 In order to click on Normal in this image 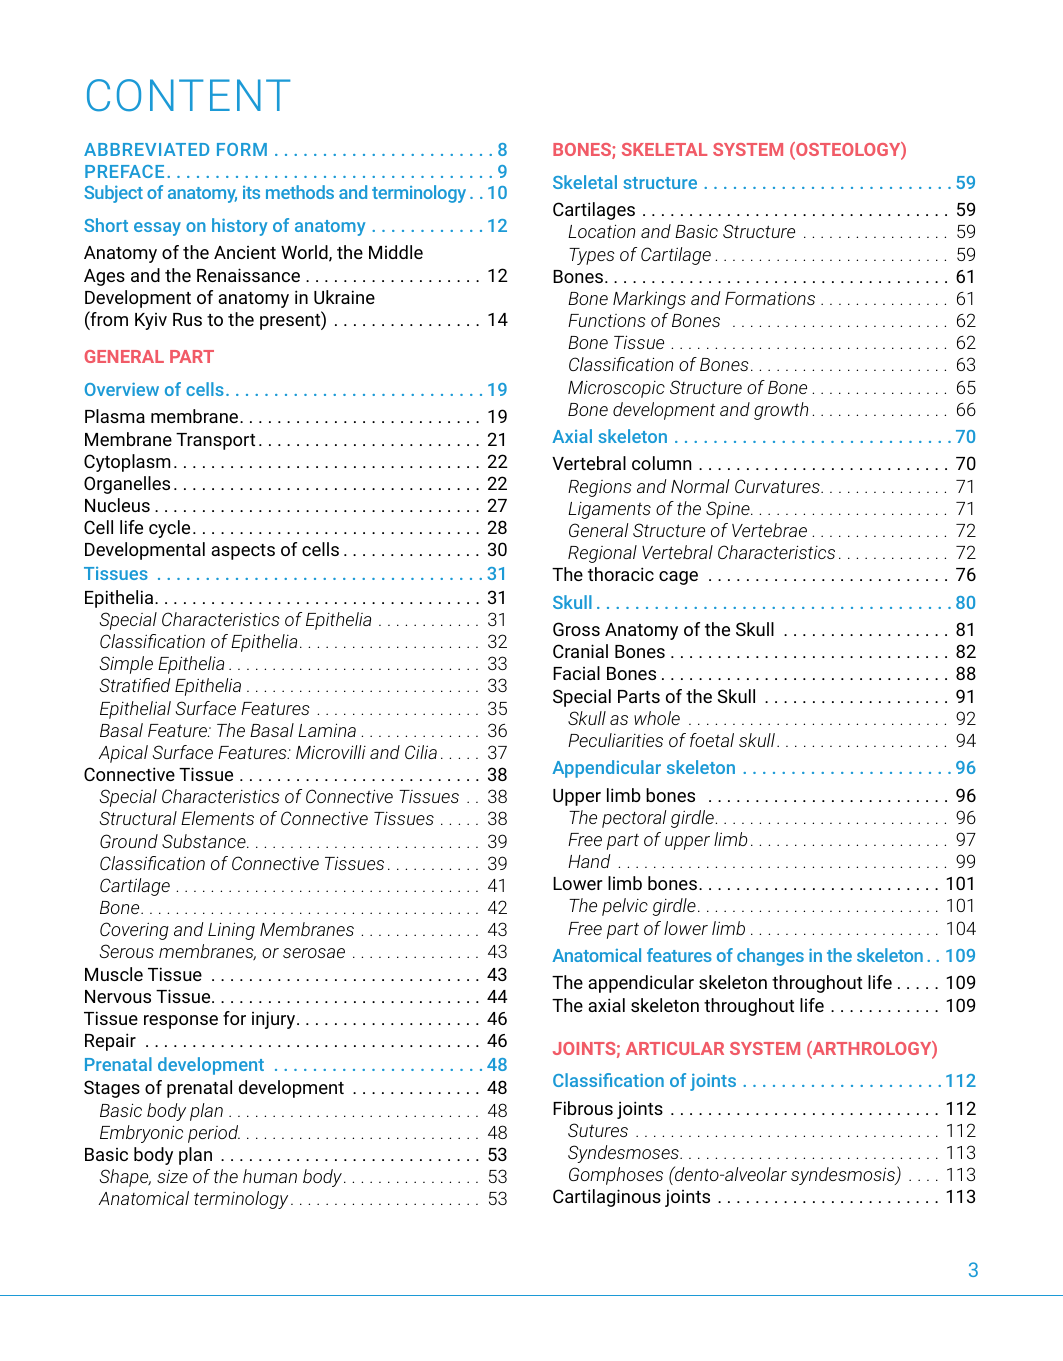, I will do `click(700, 486)`.
